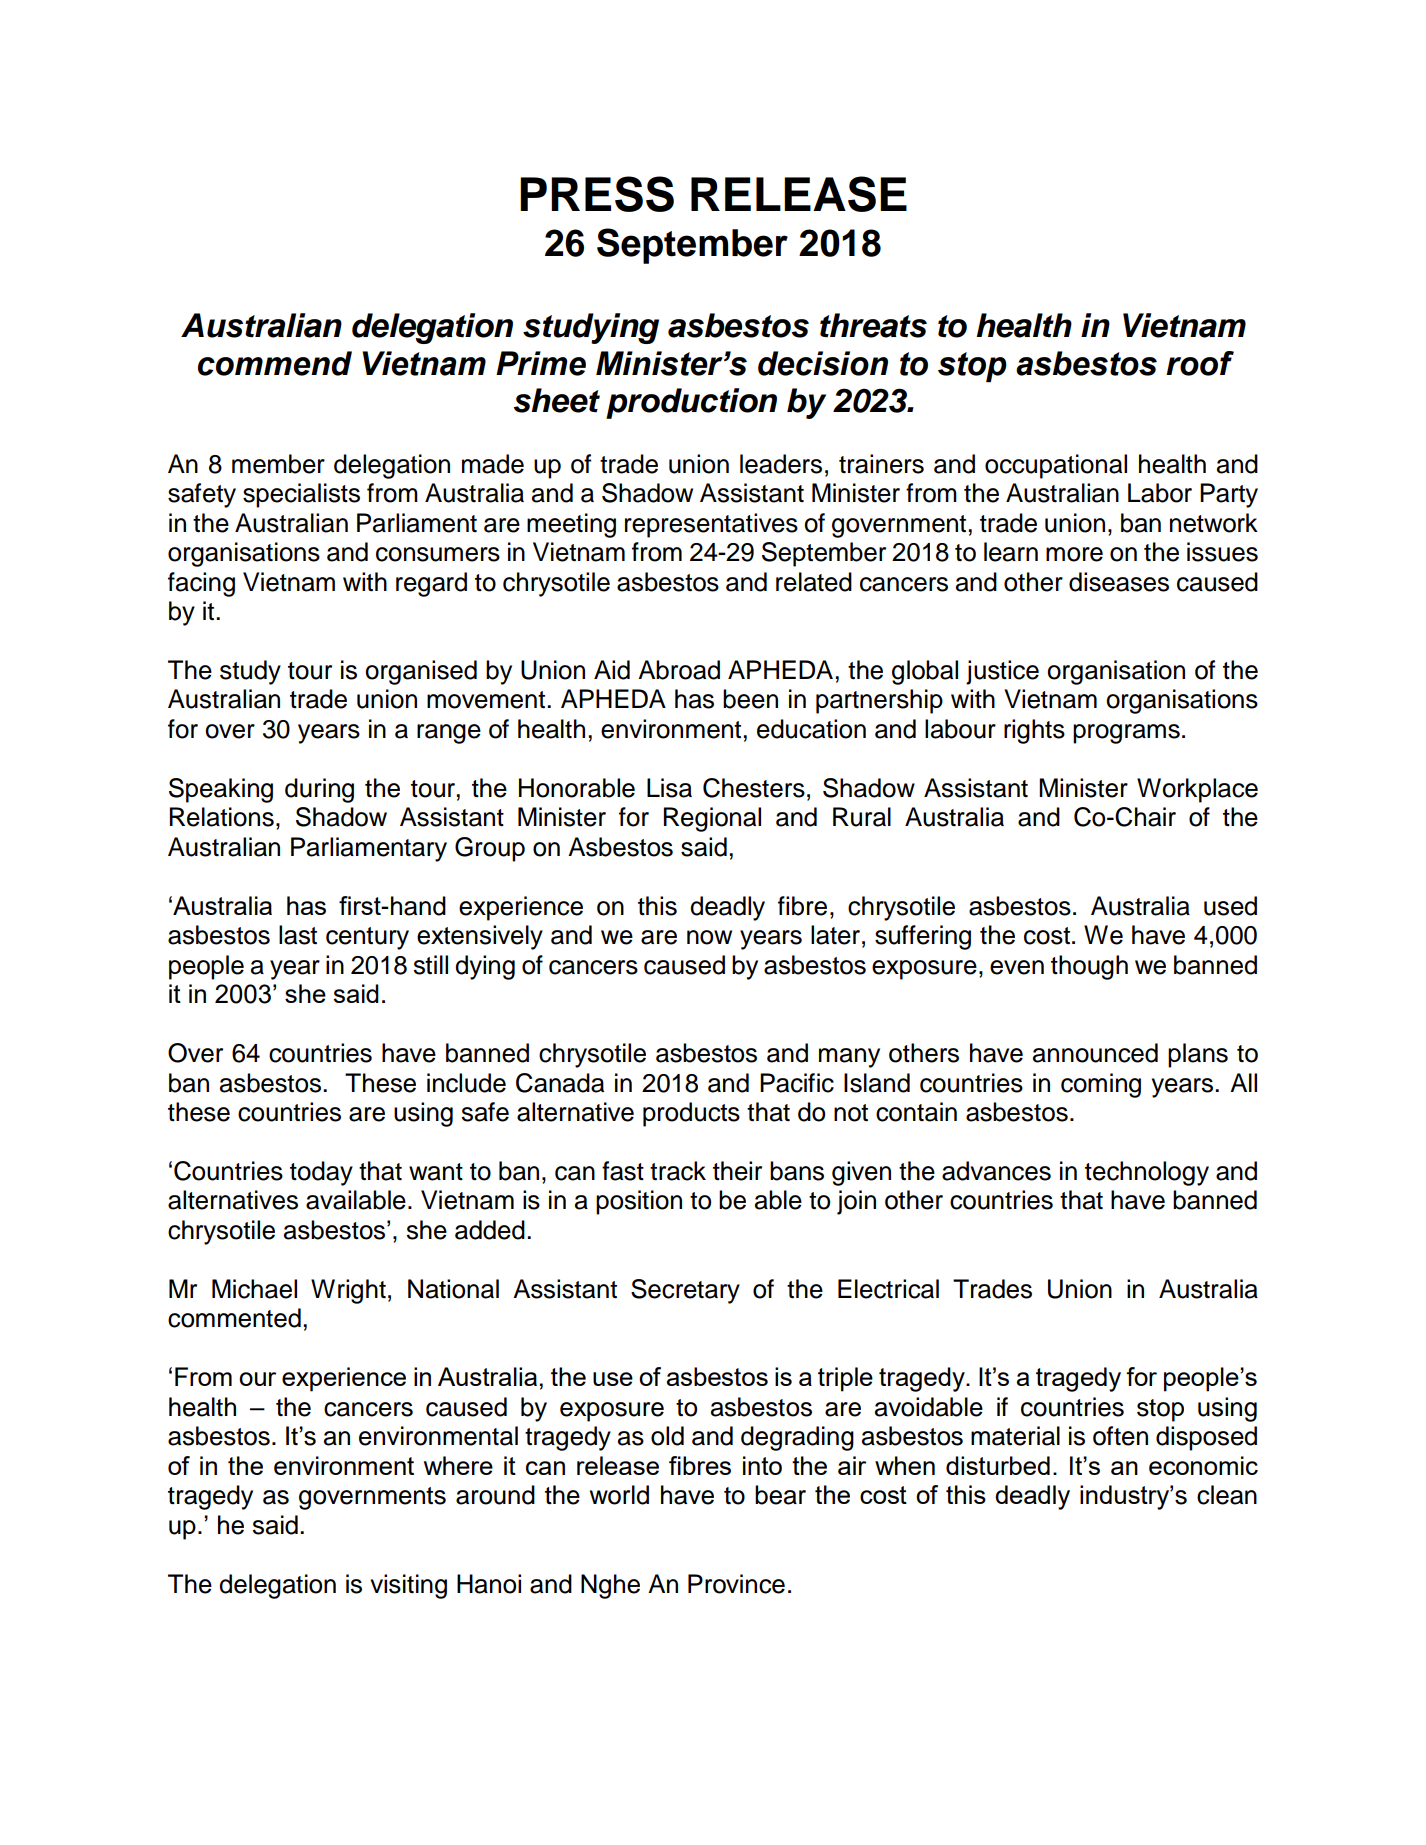 This screenshot has width=1426, height=1845. What do you see at coordinates (736, 1584) in the screenshot?
I see `Province` at bounding box center [736, 1584].
